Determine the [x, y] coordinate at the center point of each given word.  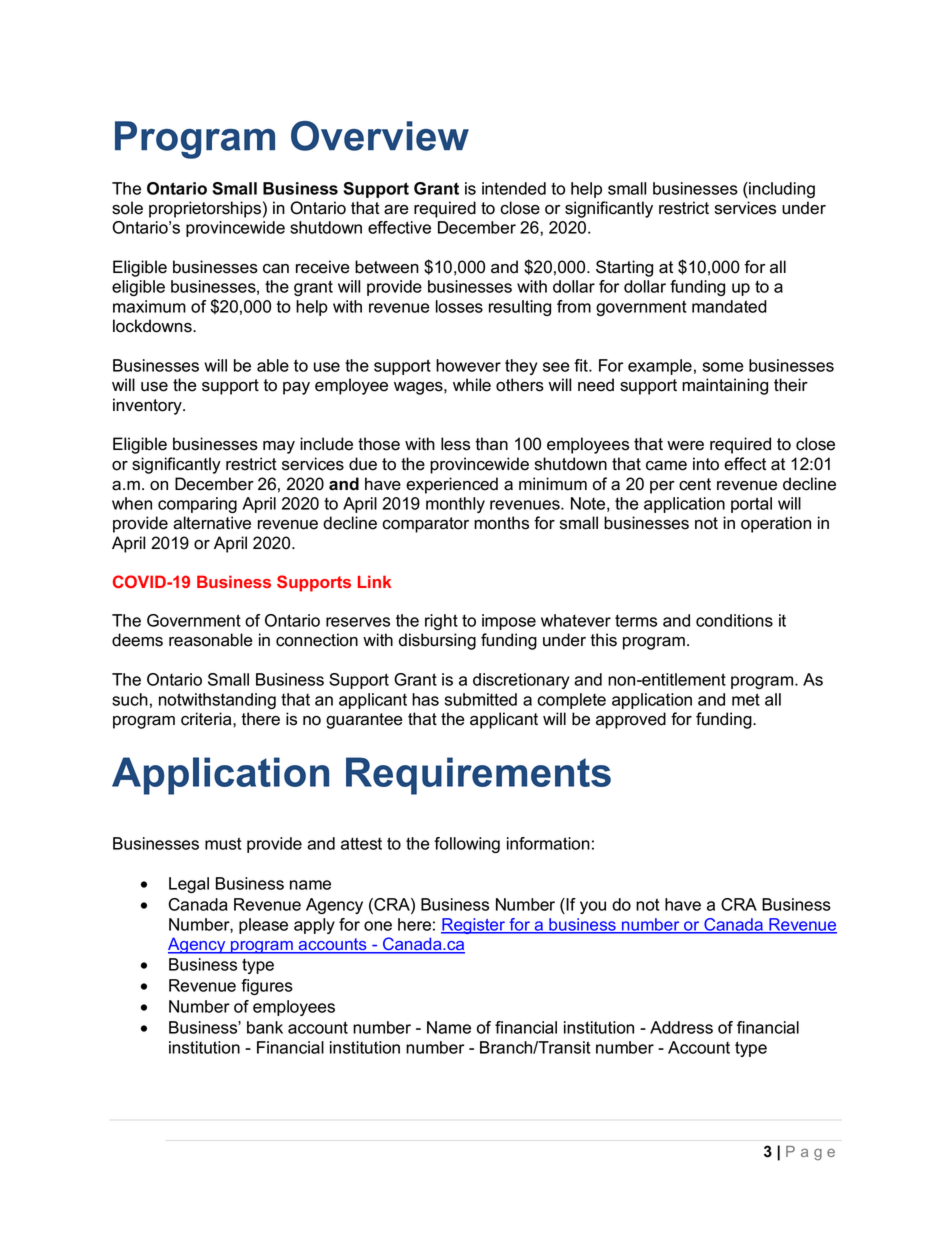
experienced [452, 485]
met [746, 699]
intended [514, 188]
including [781, 190]
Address [681, 1027]
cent [695, 484]
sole [127, 208]
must [223, 843]
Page [810, 1153]
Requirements [478, 776]
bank [265, 1027]
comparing [197, 505]
